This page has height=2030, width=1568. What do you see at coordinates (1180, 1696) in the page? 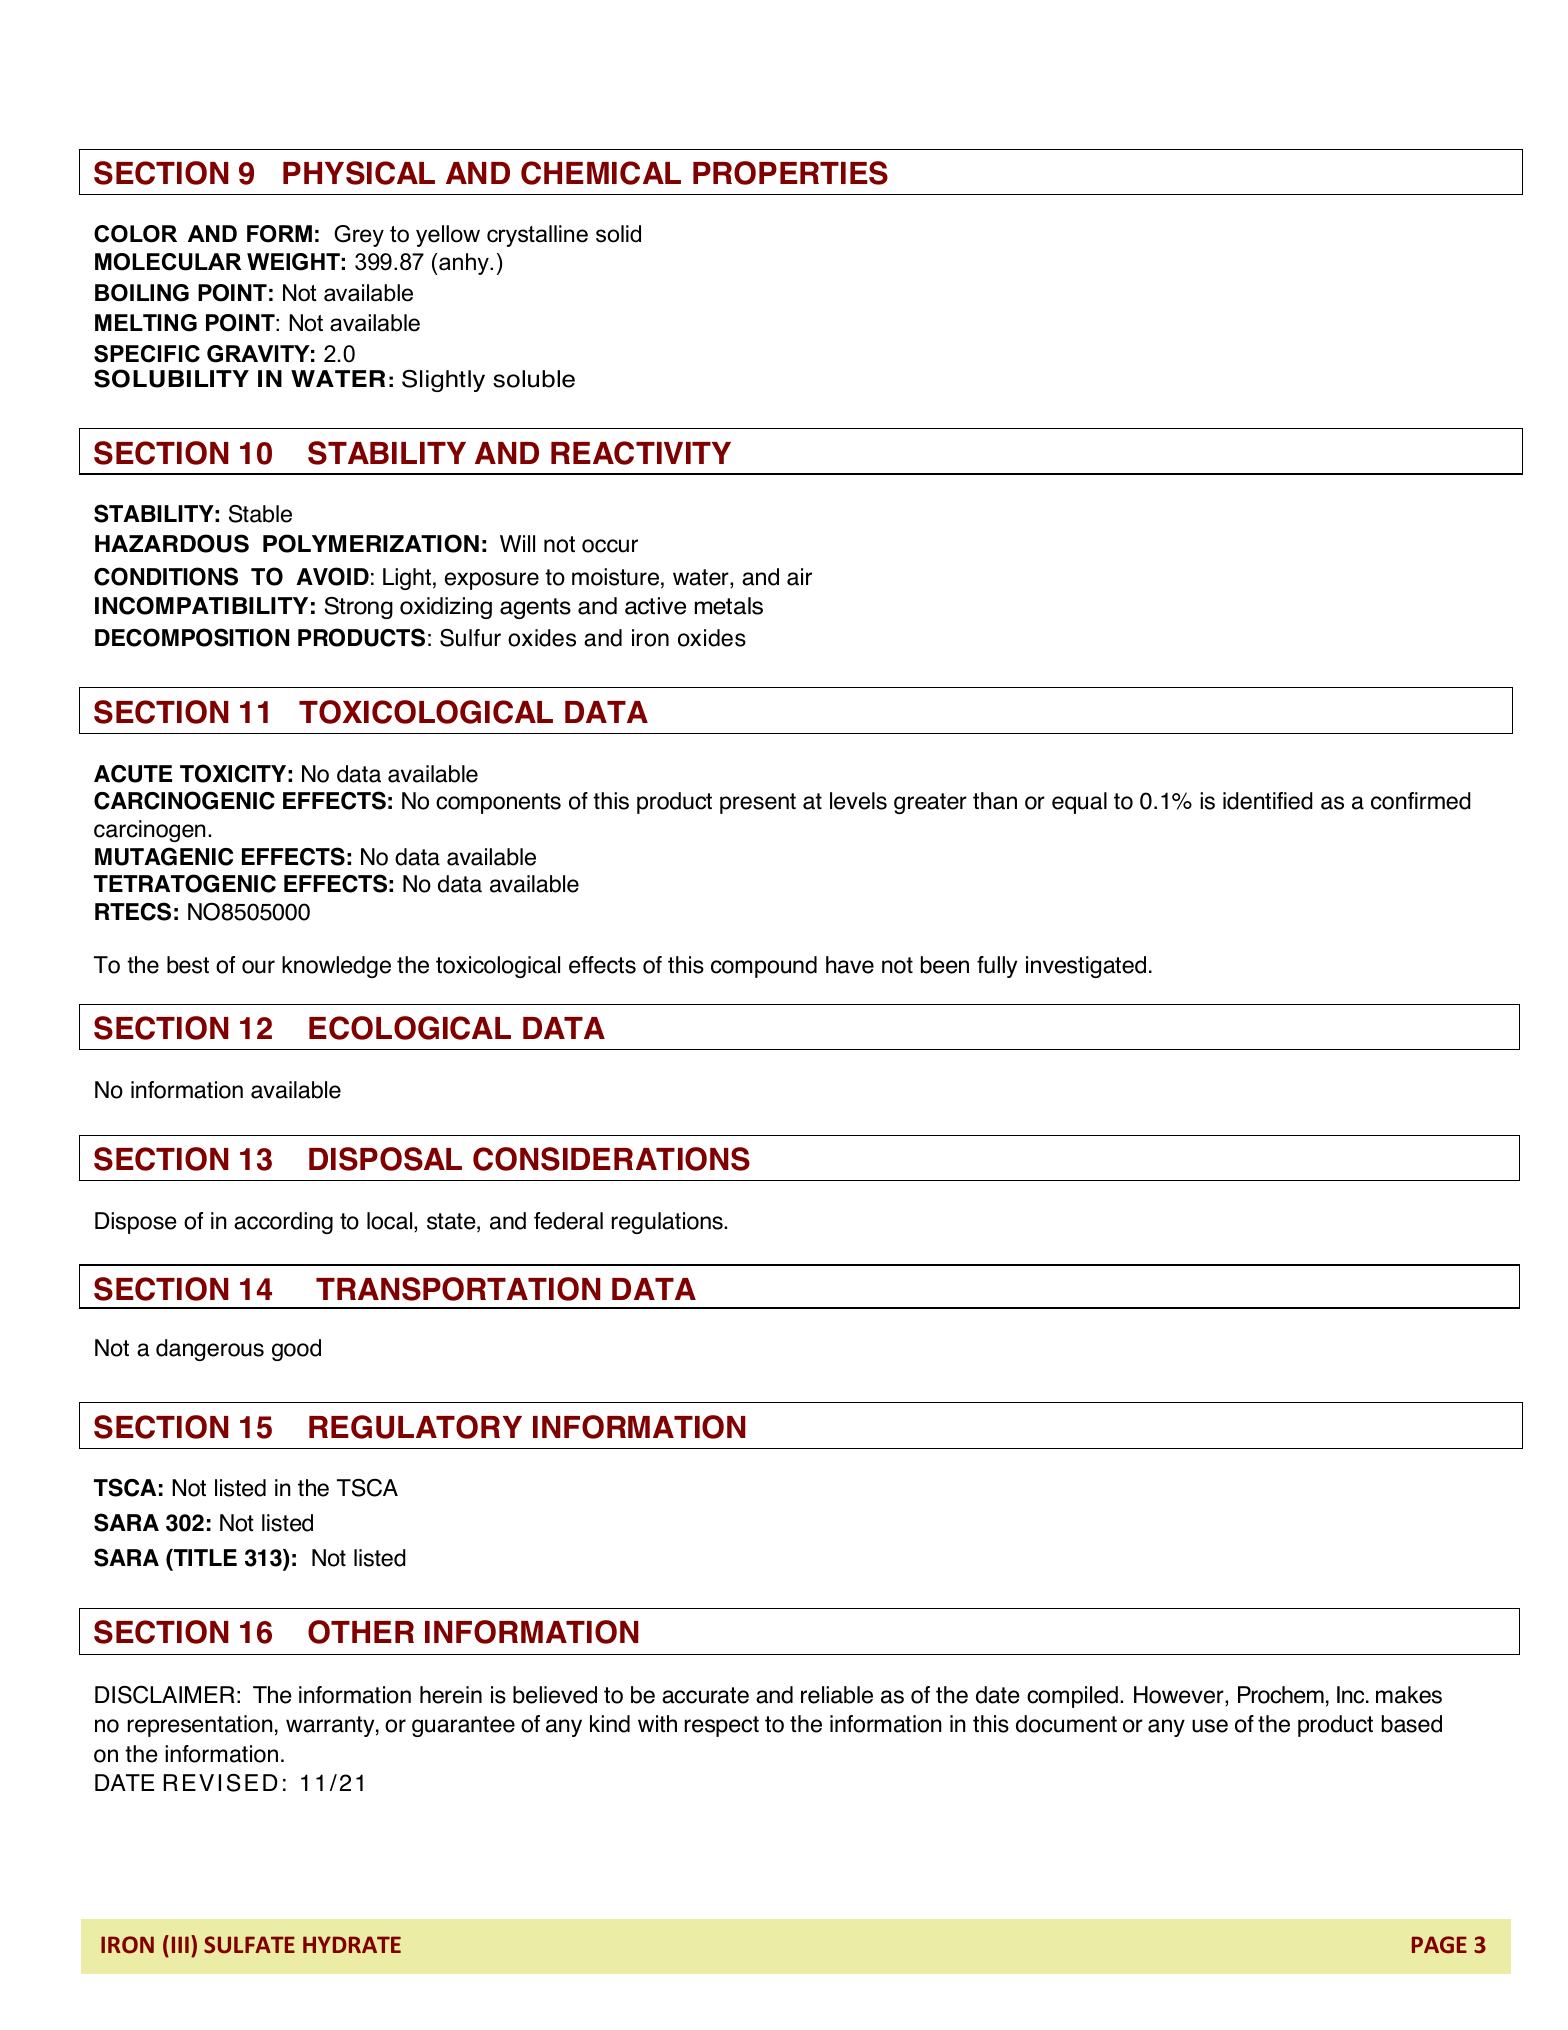
I see `However` at bounding box center [1180, 1696].
